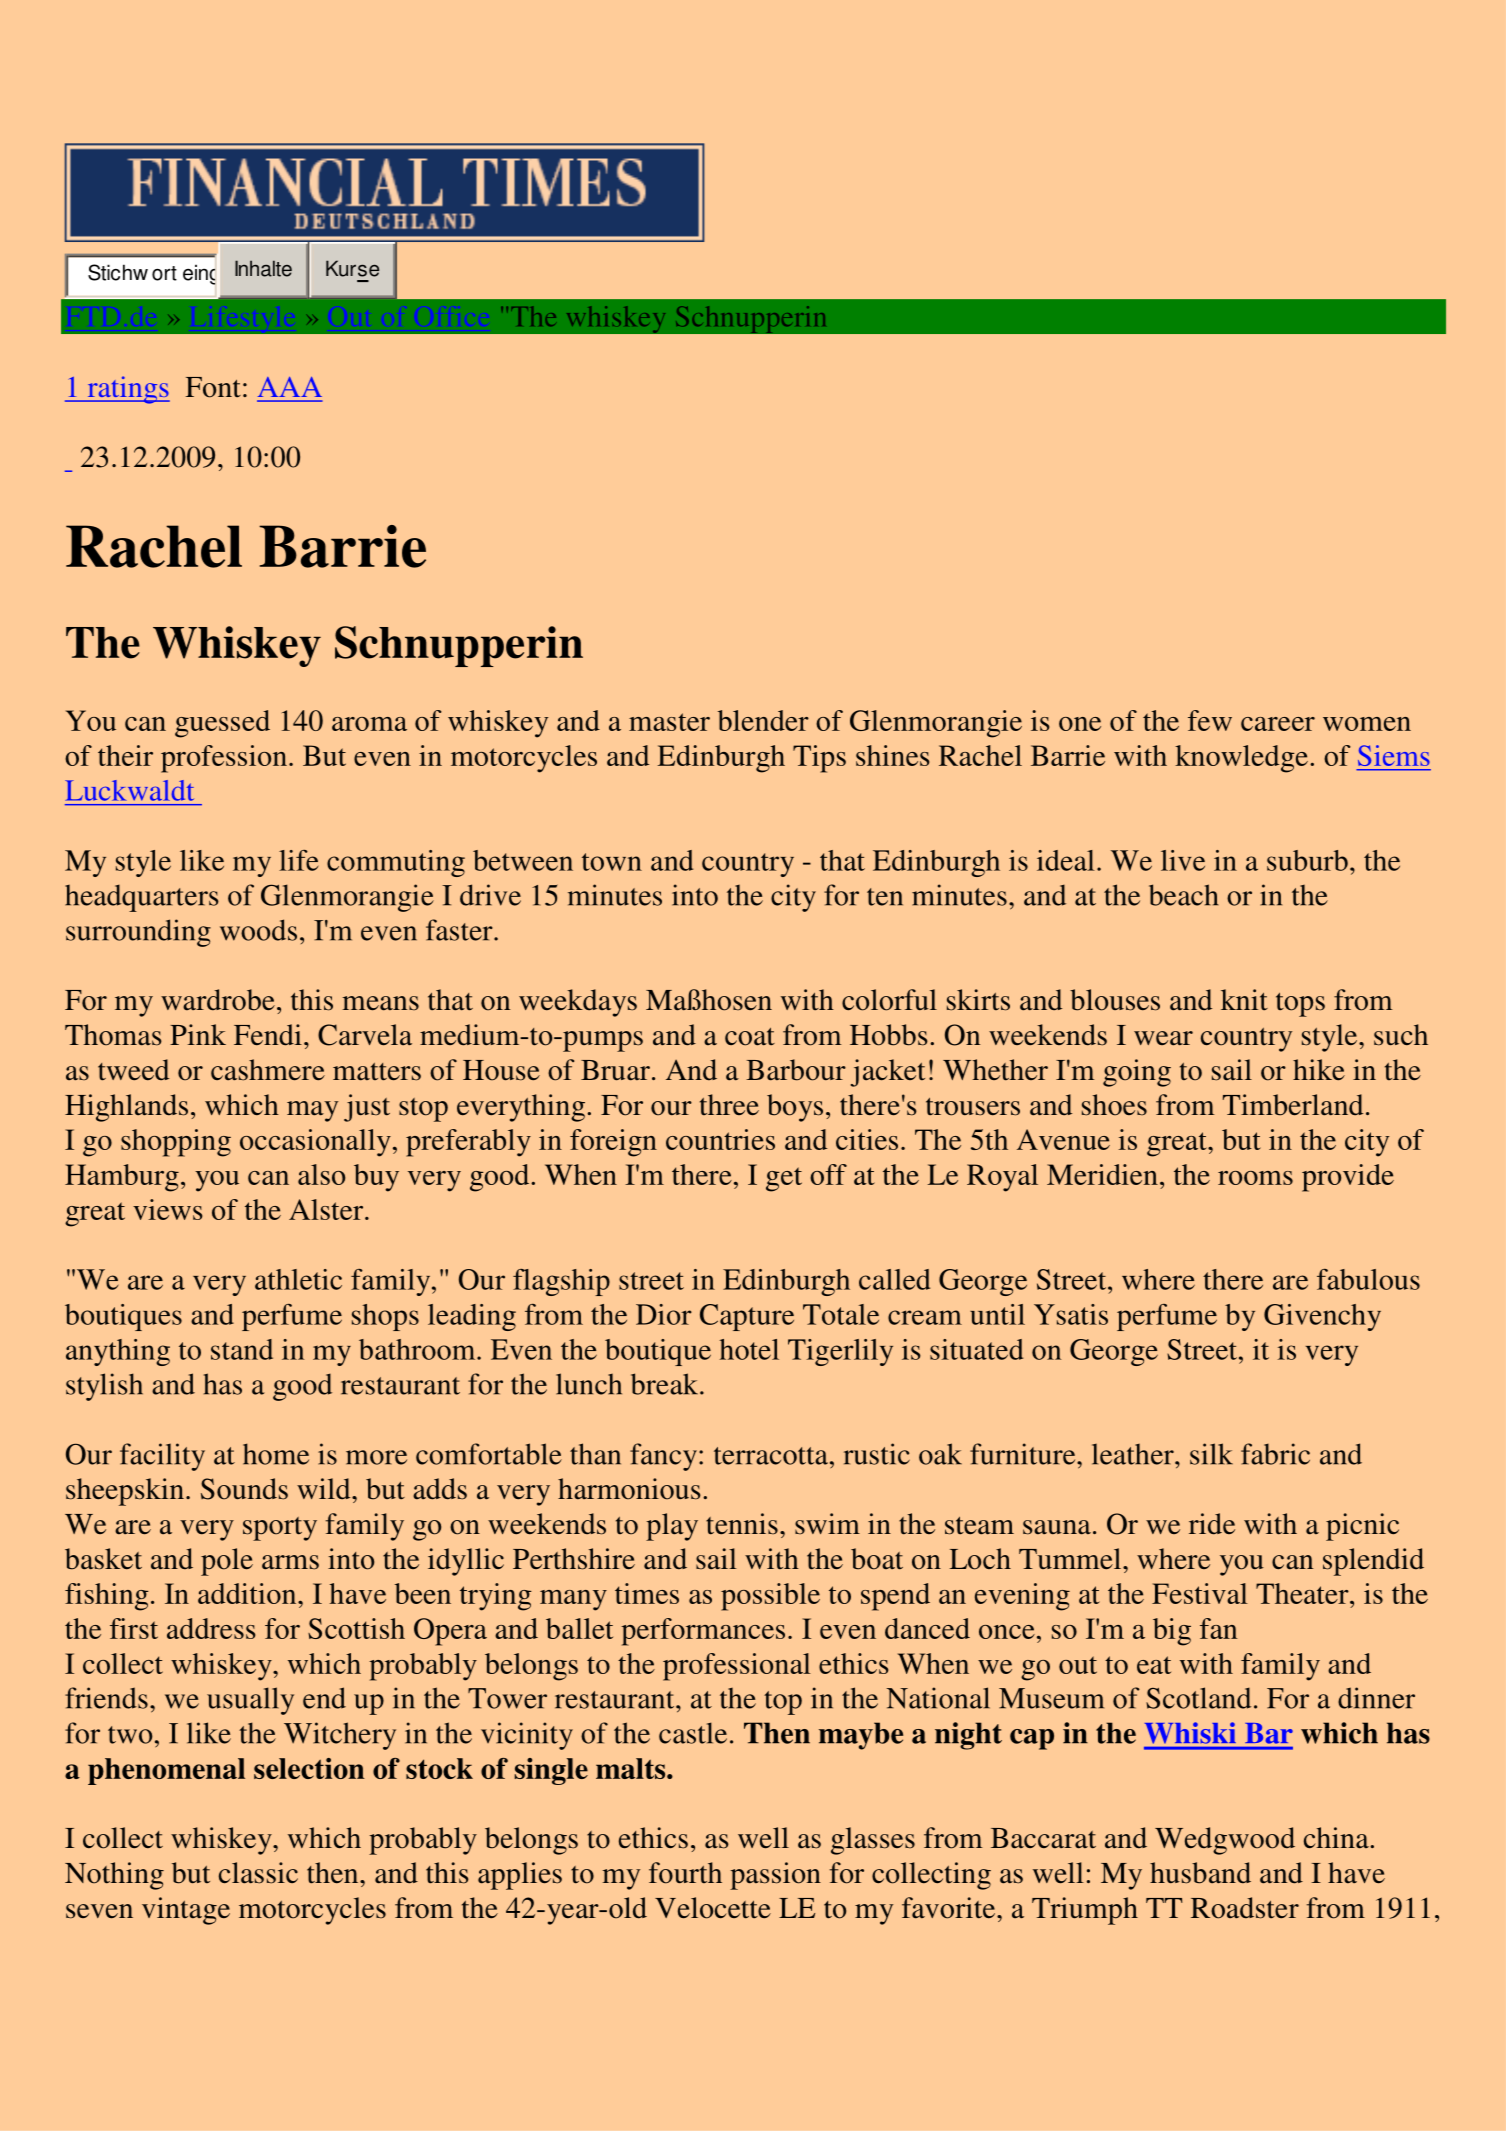  What do you see at coordinates (263, 268) in the screenshot?
I see `Inhalte` at bounding box center [263, 268].
